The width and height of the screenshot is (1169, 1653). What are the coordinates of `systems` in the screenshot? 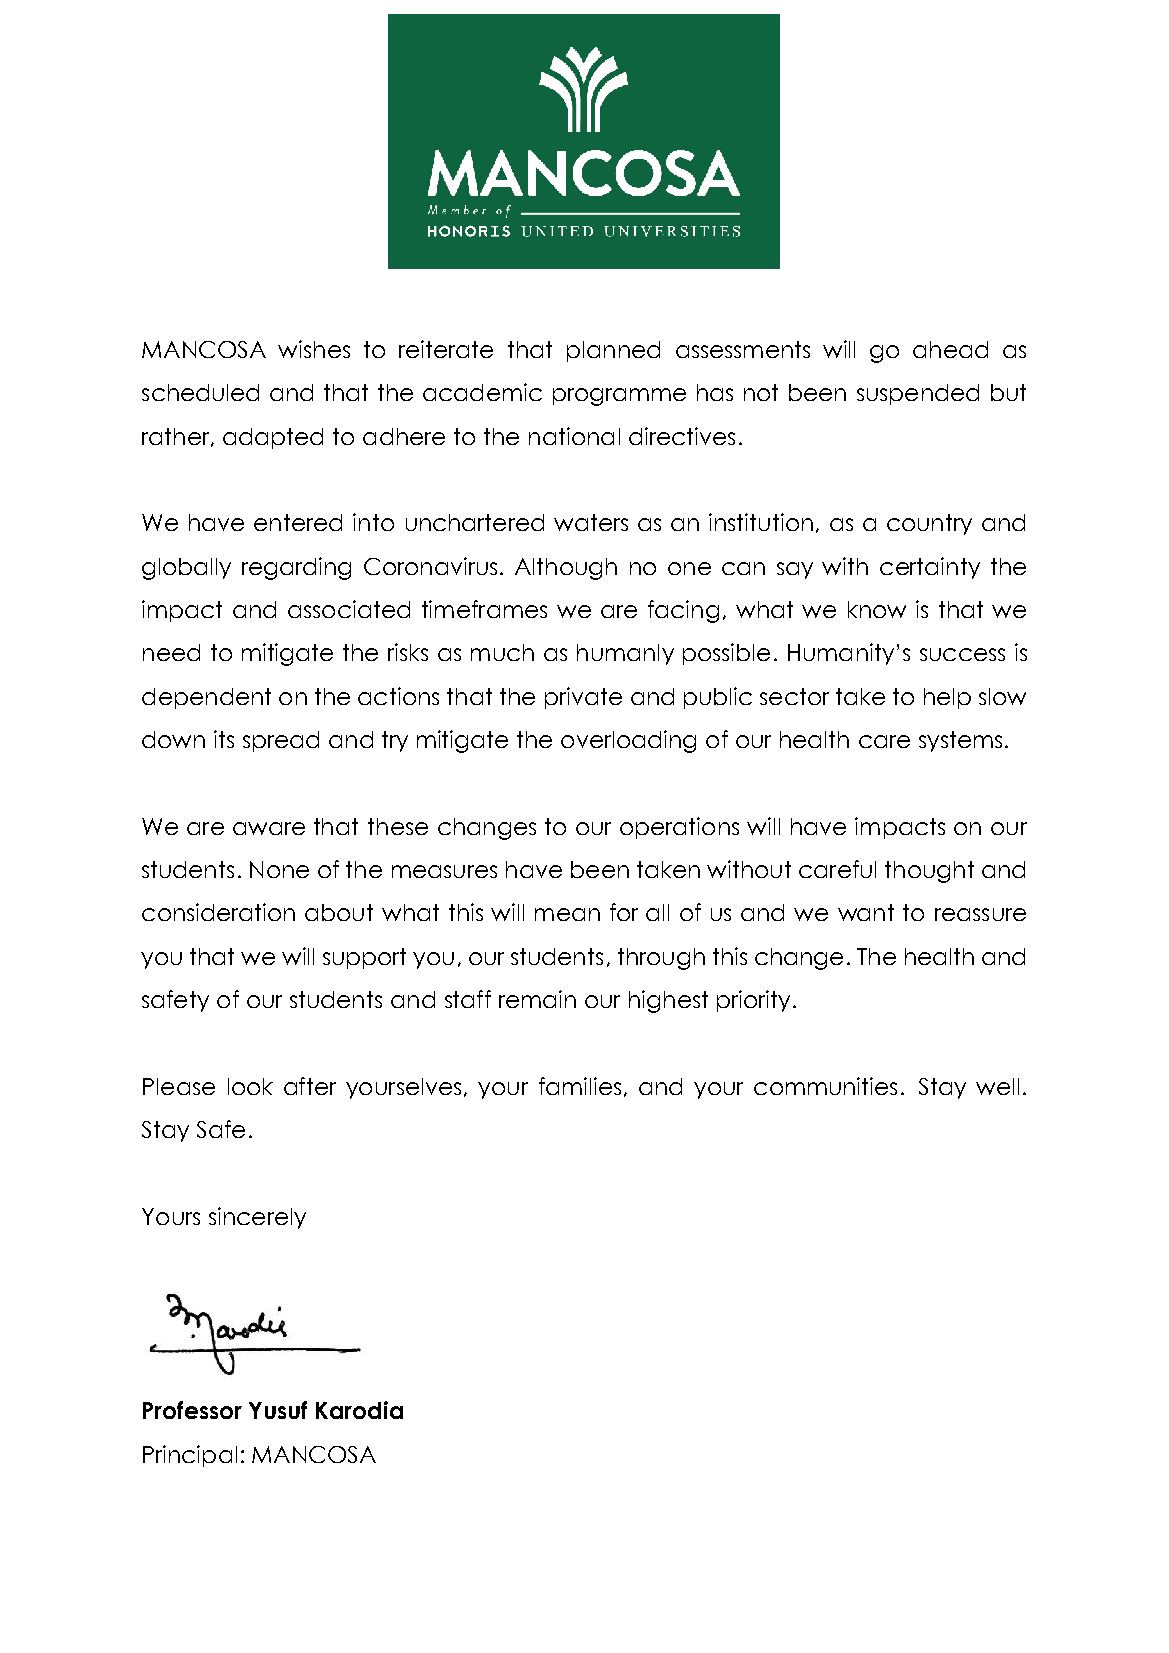 It's located at (960, 741).
